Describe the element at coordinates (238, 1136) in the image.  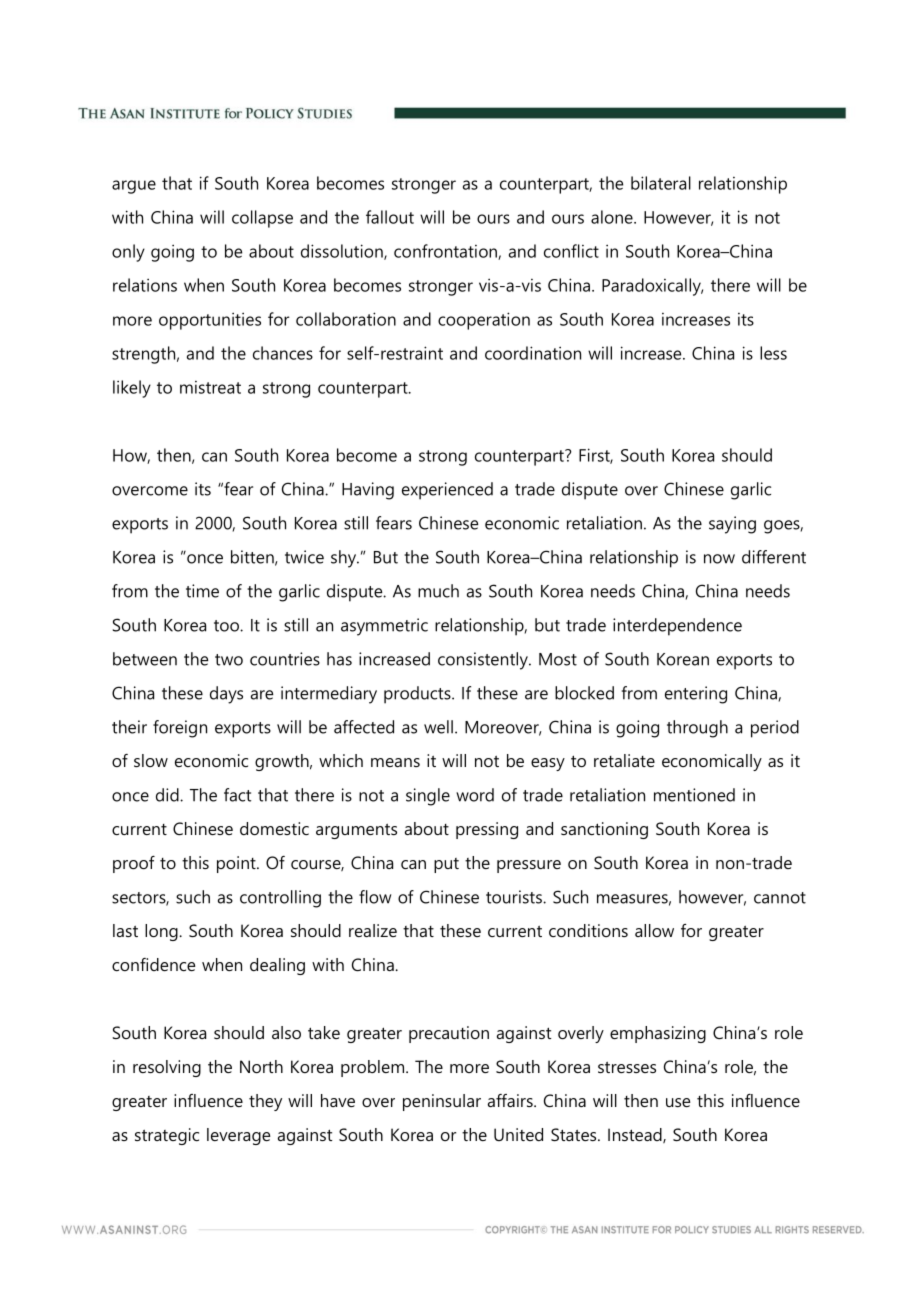
I see `leverage` at that location.
